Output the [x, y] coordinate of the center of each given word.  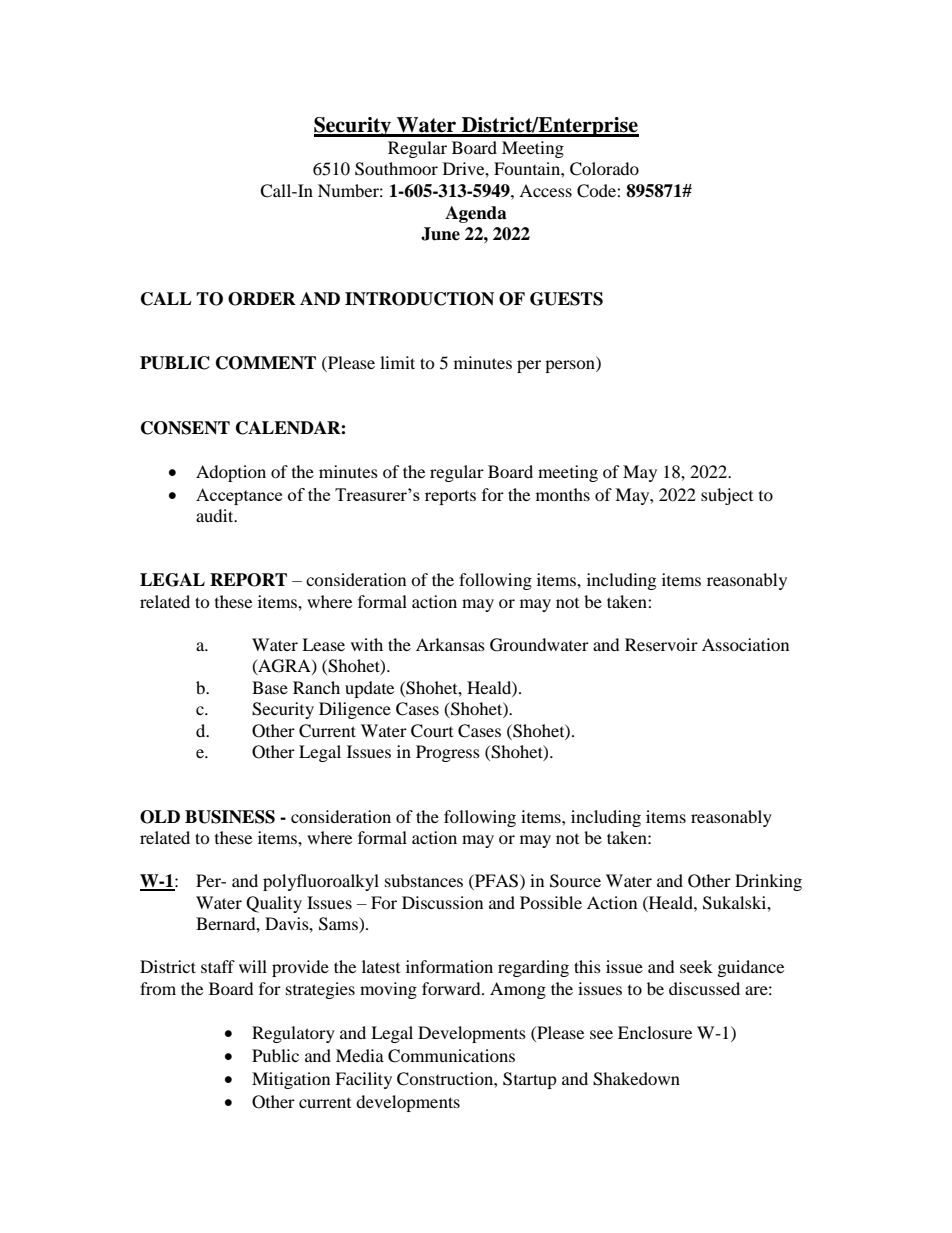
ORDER [262, 299]
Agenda [476, 214]
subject [727, 496]
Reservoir [661, 644]
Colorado [604, 169]
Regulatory [293, 1034]
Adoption [231, 473]
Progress [448, 753]
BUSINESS [230, 817]
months [563, 494]
